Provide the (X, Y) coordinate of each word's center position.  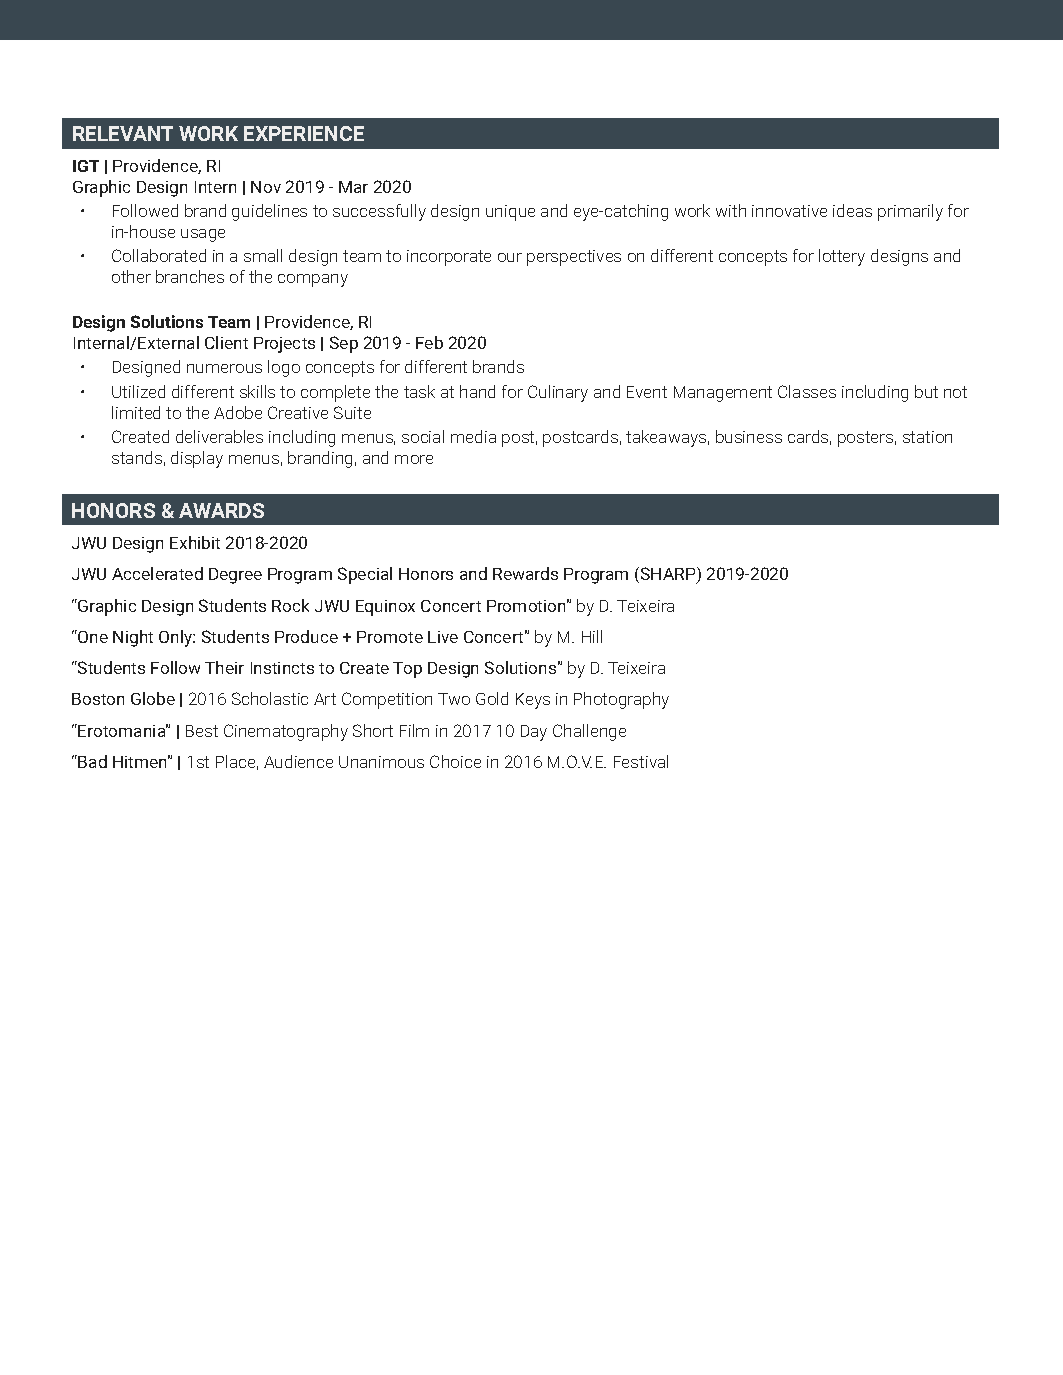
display (197, 459)
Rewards (525, 573)
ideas (852, 210)
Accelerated (157, 573)
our (510, 257)
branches (190, 276)
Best (202, 731)
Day (534, 733)
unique (510, 213)
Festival (641, 761)
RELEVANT (123, 133)
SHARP (669, 575)
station (927, 437)
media (473, 436)
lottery (842, 257)
